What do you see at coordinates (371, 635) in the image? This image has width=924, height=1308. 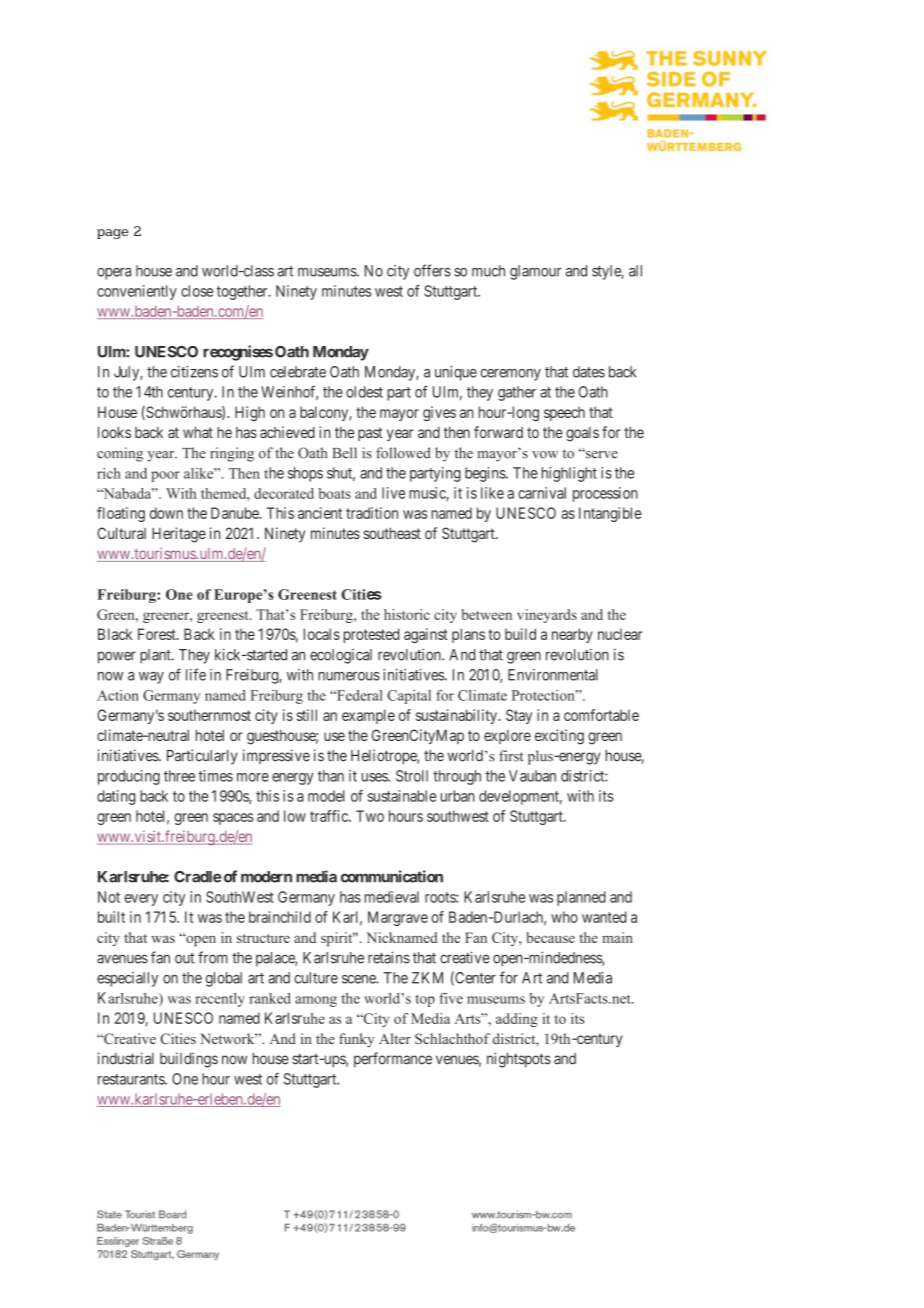 I see `protested` at bounding box center [371, 635].
